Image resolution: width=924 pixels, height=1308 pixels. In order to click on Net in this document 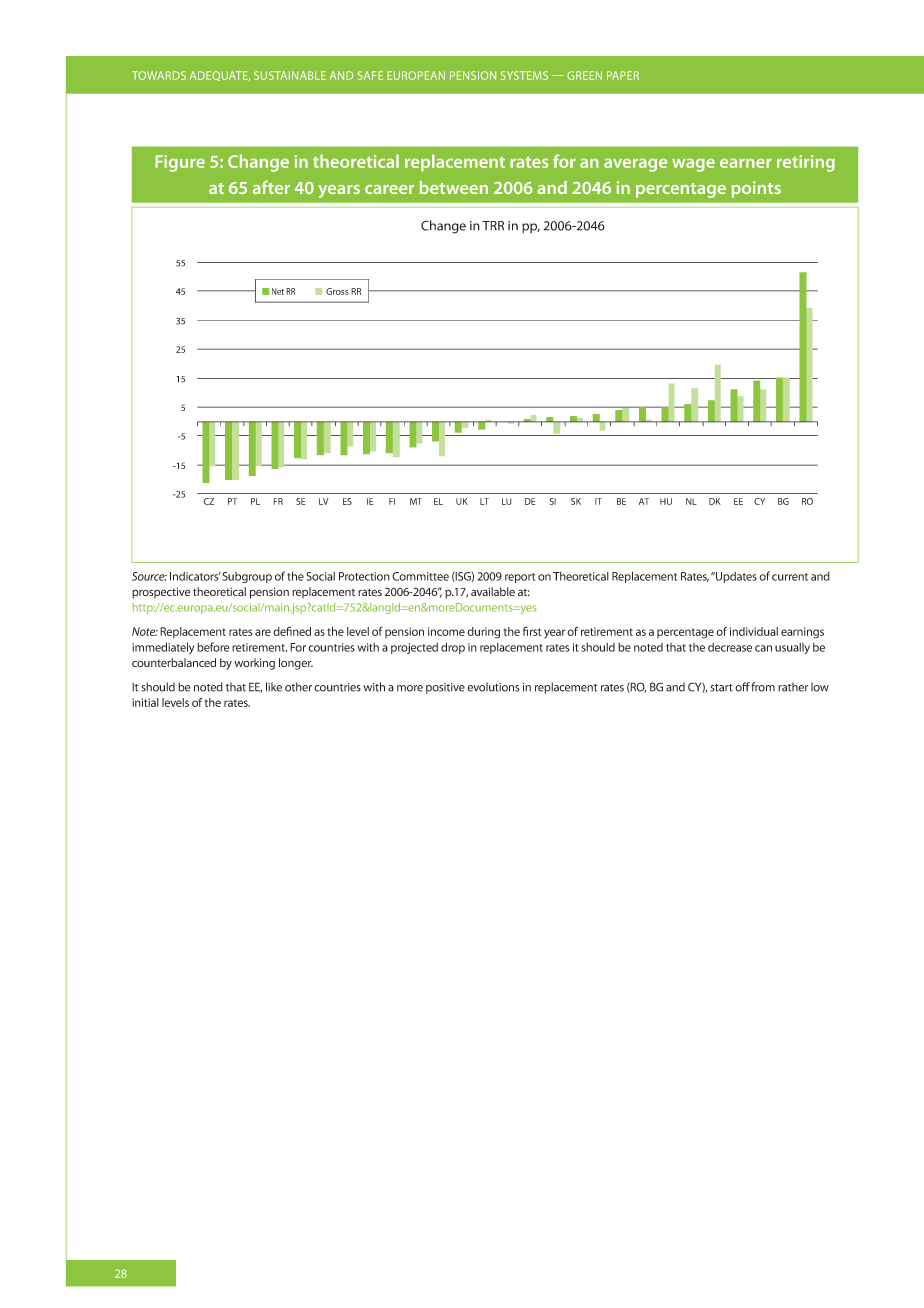, I will do `click(278, 291)`.
